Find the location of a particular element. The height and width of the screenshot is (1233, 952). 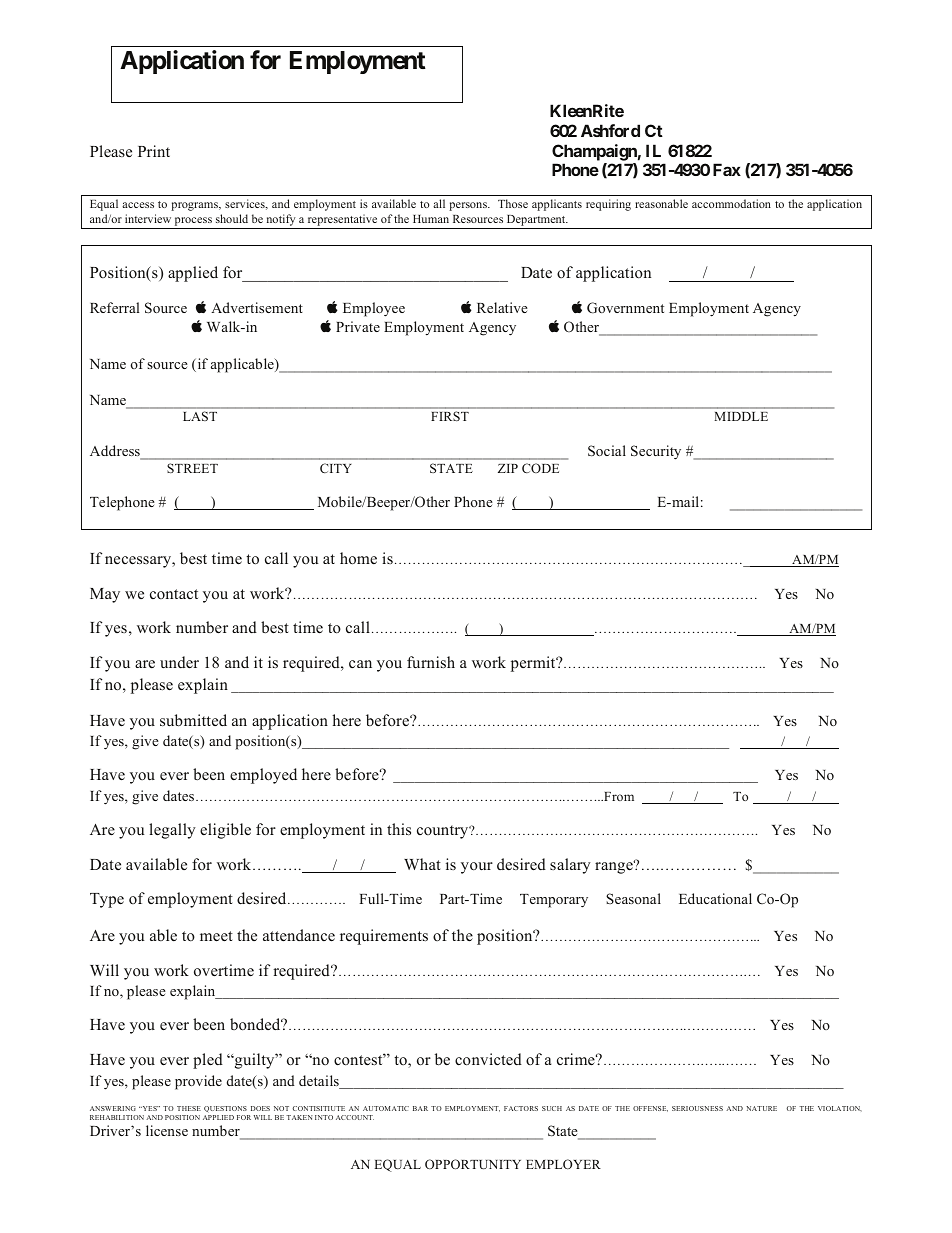

STREET is located at coordinates (192, 468).
